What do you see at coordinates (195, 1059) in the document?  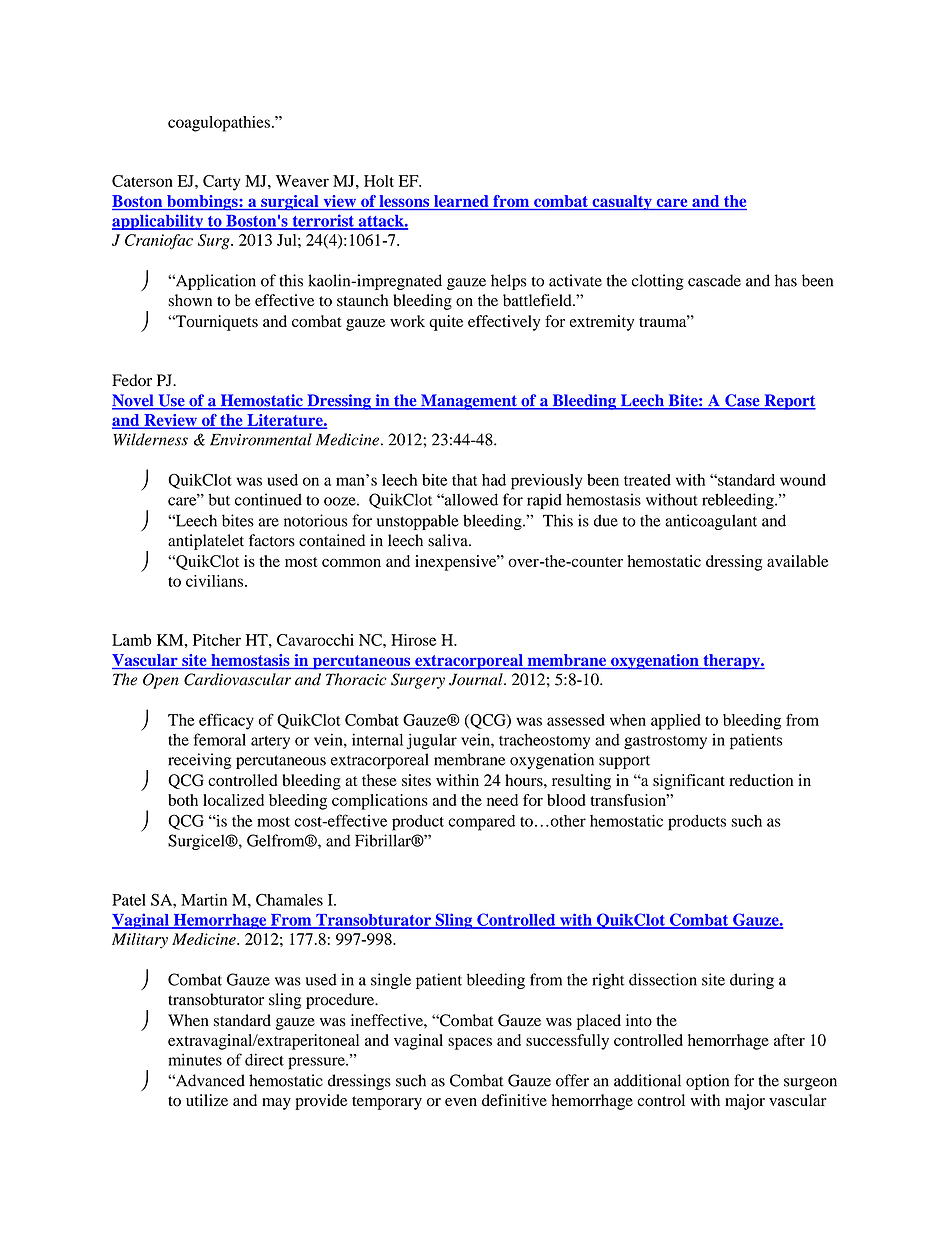 I see `minutes` at bounding box center [195, 1059].
